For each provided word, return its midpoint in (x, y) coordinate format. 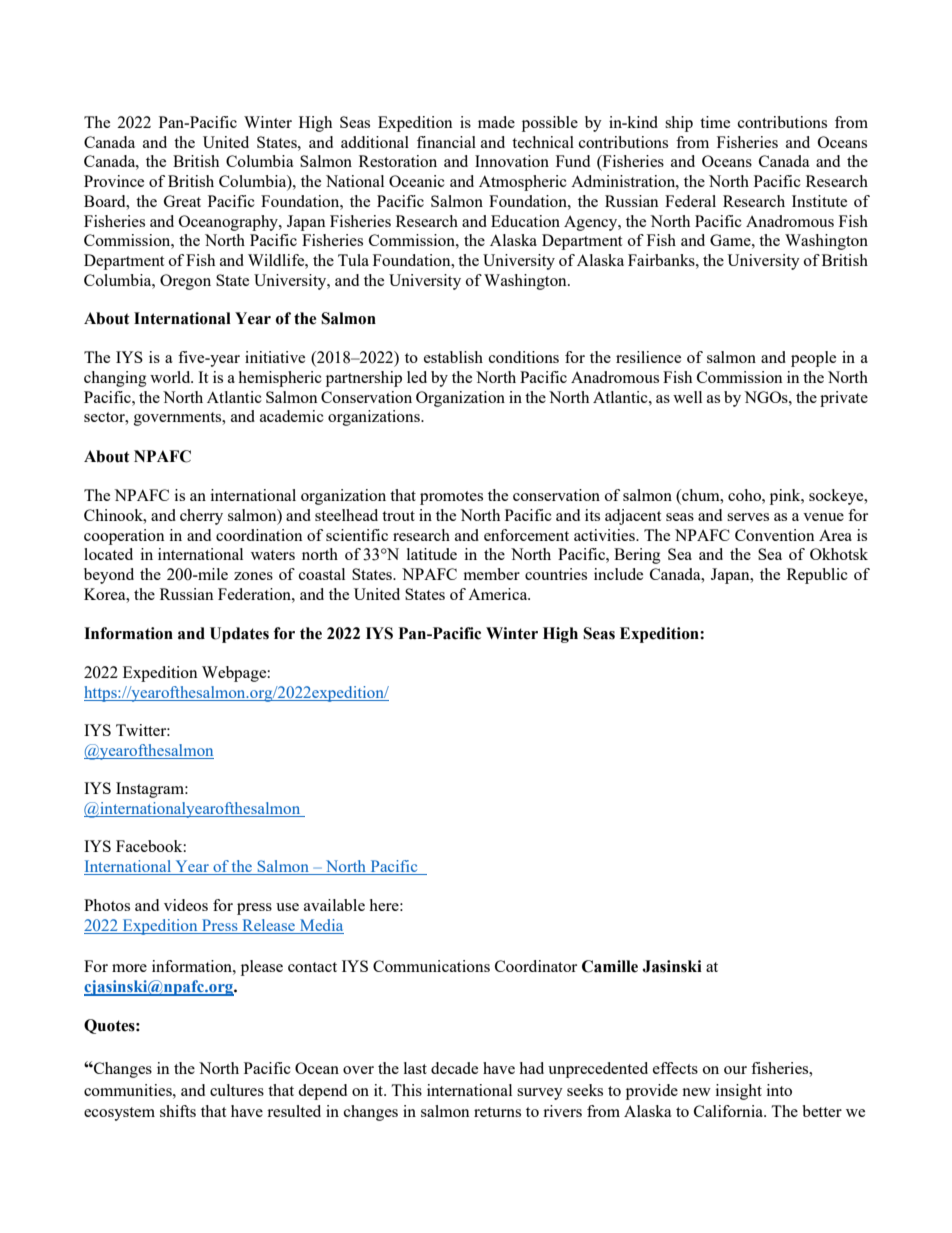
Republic (817, 576)
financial (446, 142)
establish (453, 357)
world (171, 377)
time (715, 122)
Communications (431, 966)
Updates (239, 635)
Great (182, 201)
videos (186, 905)
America (499, 594)
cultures (237, 1090)
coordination (259, 535)
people (813, 359)
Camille (610, 966)
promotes (451, 498)
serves (748, 517)
